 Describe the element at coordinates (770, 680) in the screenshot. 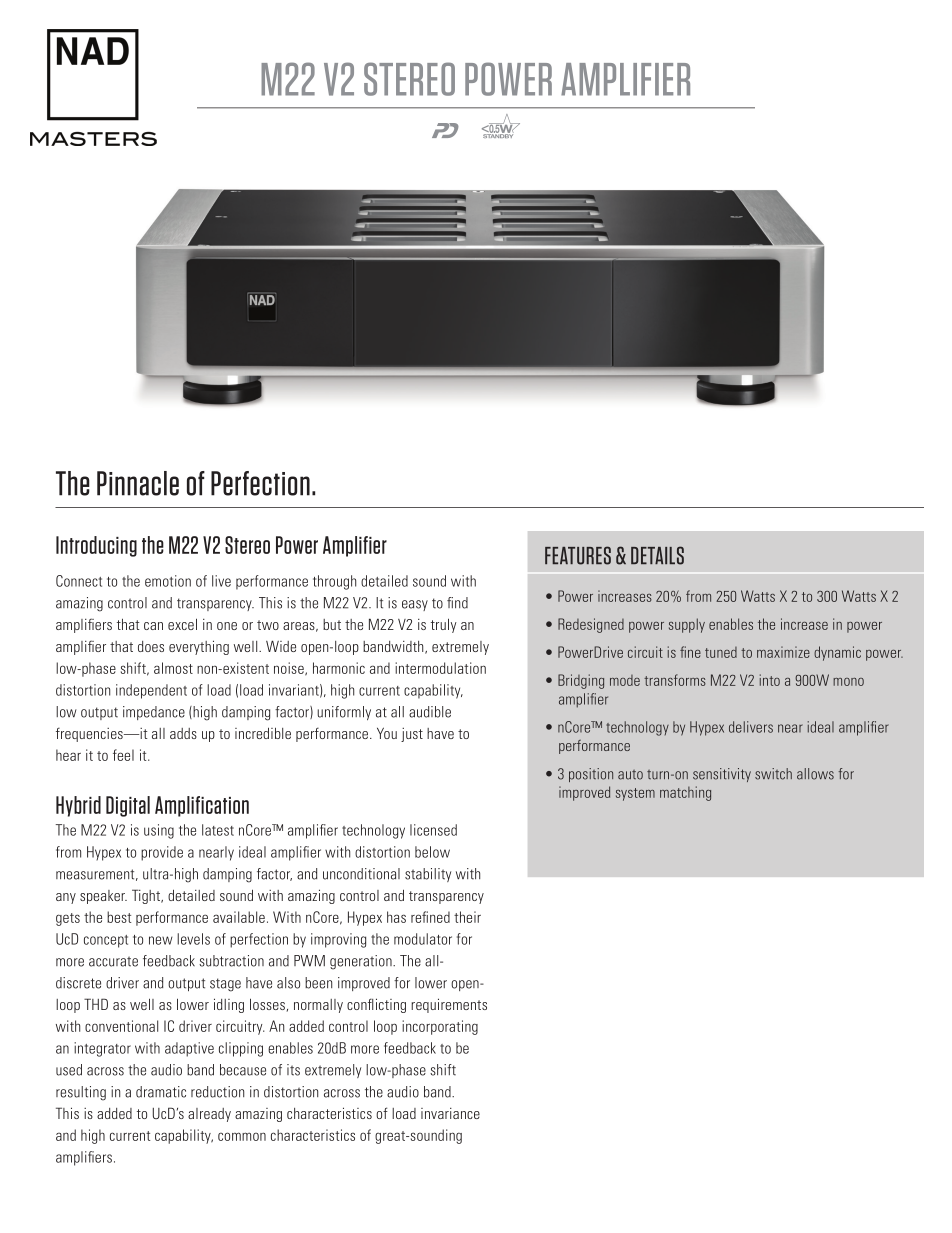

I see `into` at that location.
